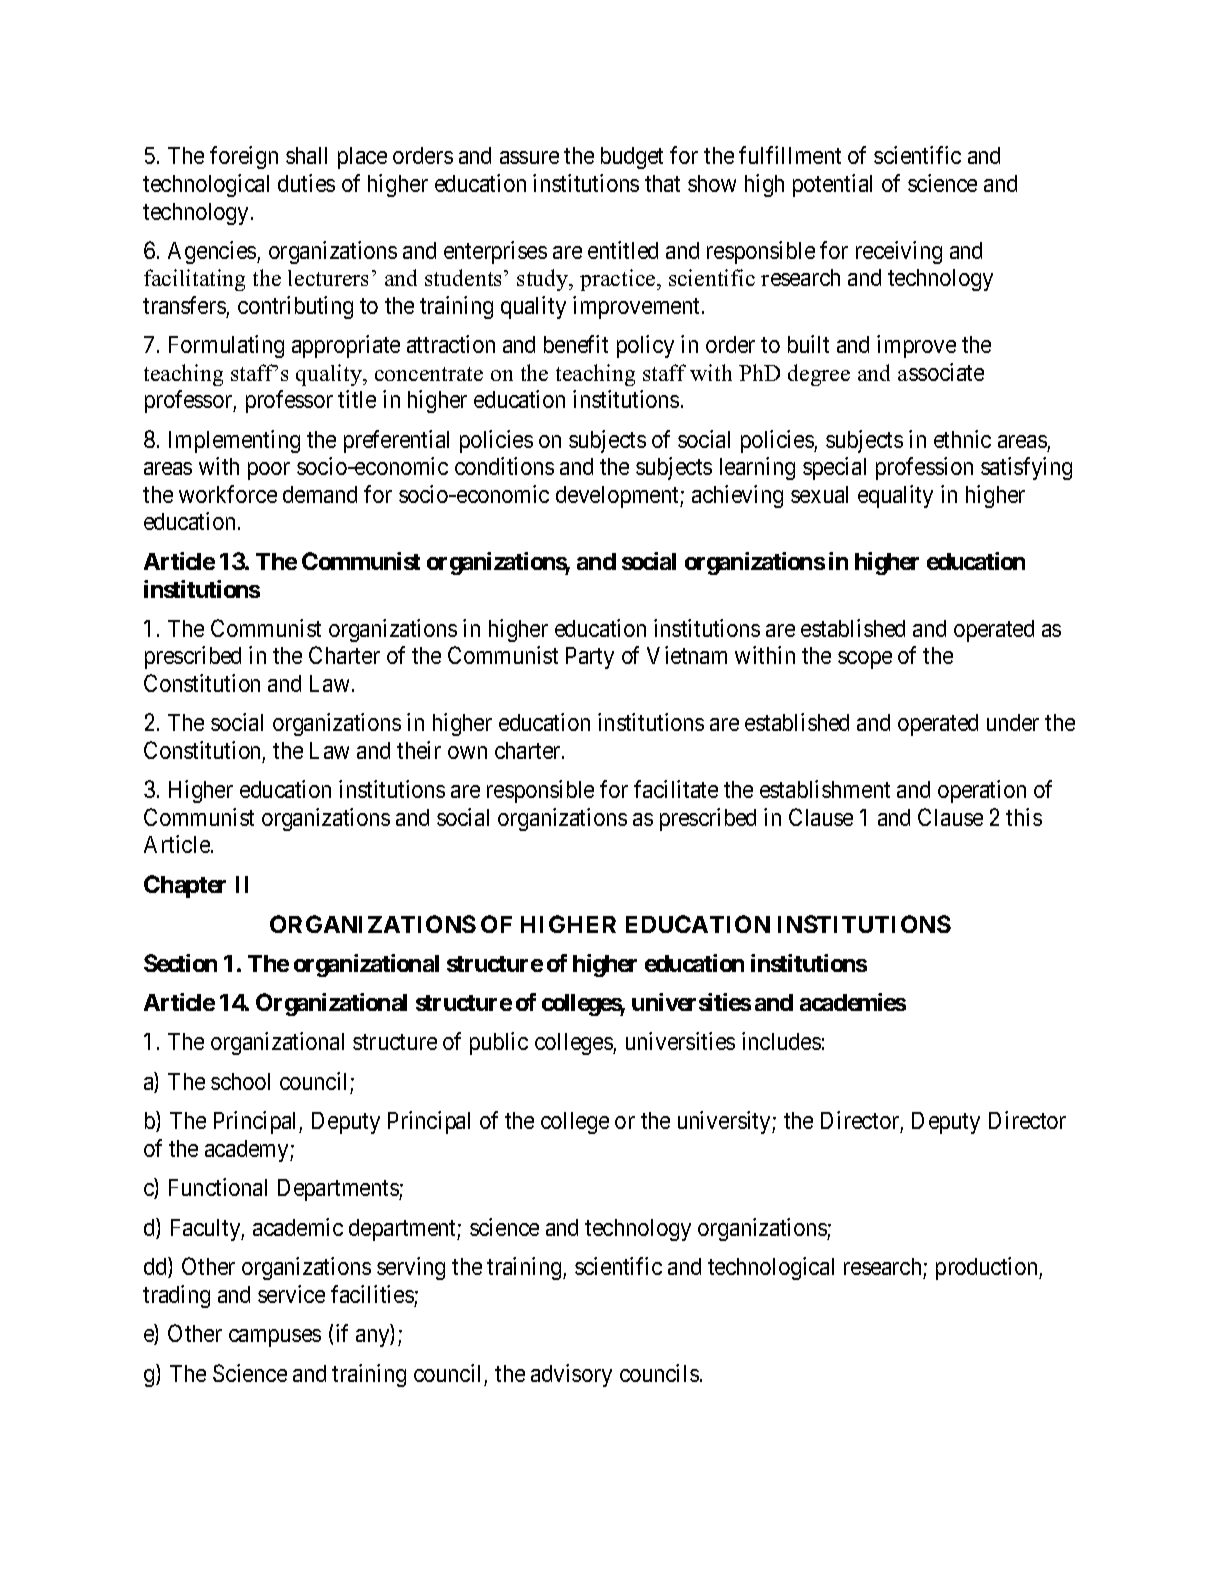 This screenshot has width=1219, height=1578. Describe the element at coordinates (306, 183) in the screenshot. I see `duties` at that location.
